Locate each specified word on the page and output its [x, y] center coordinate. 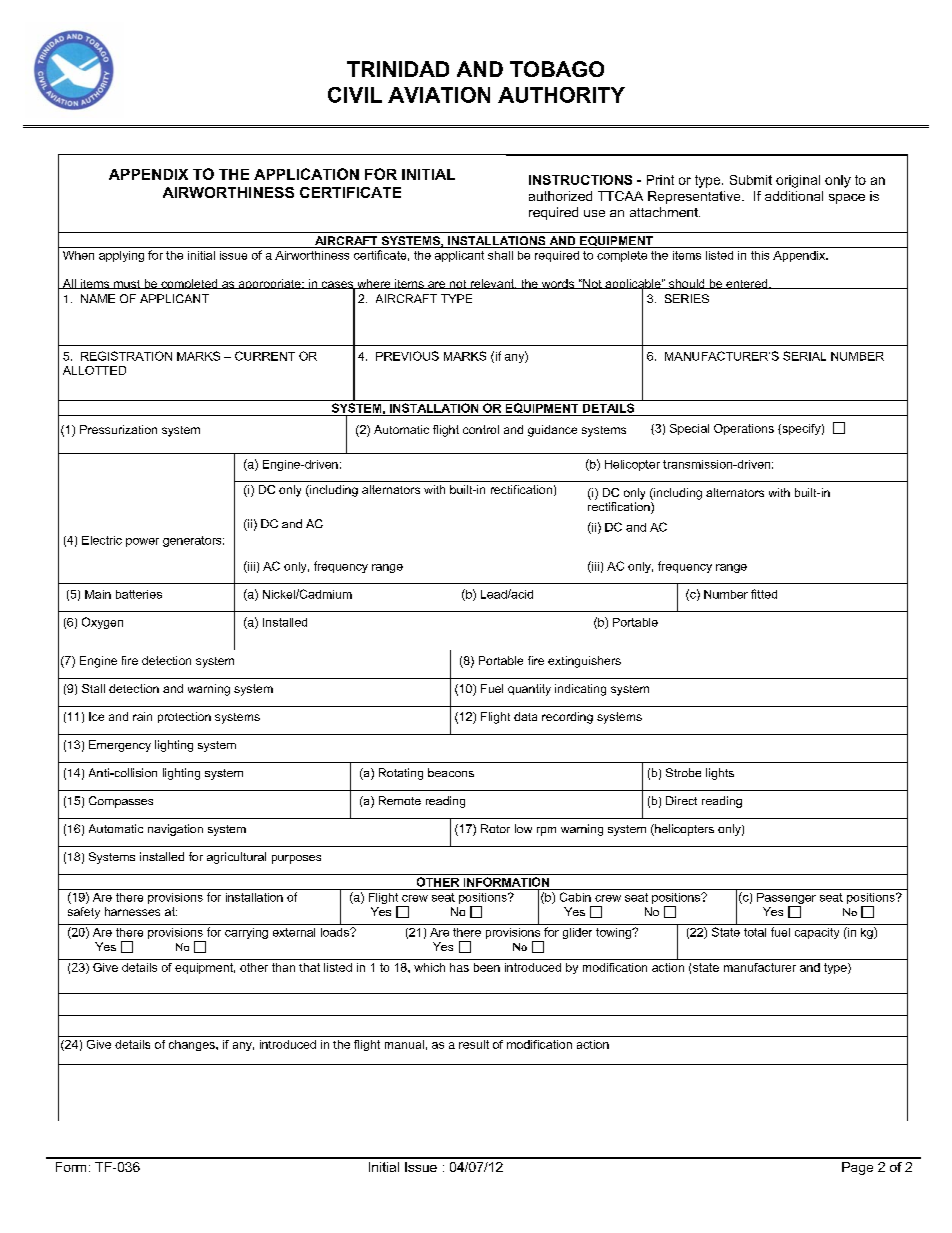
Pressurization [118, 429]
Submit [751, 180]
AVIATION [439, 95]
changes [193, 1045]
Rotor [495, 828]
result [474, 1044]
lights [720, 774]
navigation [175, 830]
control [481, 429]
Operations [744, 429]
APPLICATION [306, 174]
